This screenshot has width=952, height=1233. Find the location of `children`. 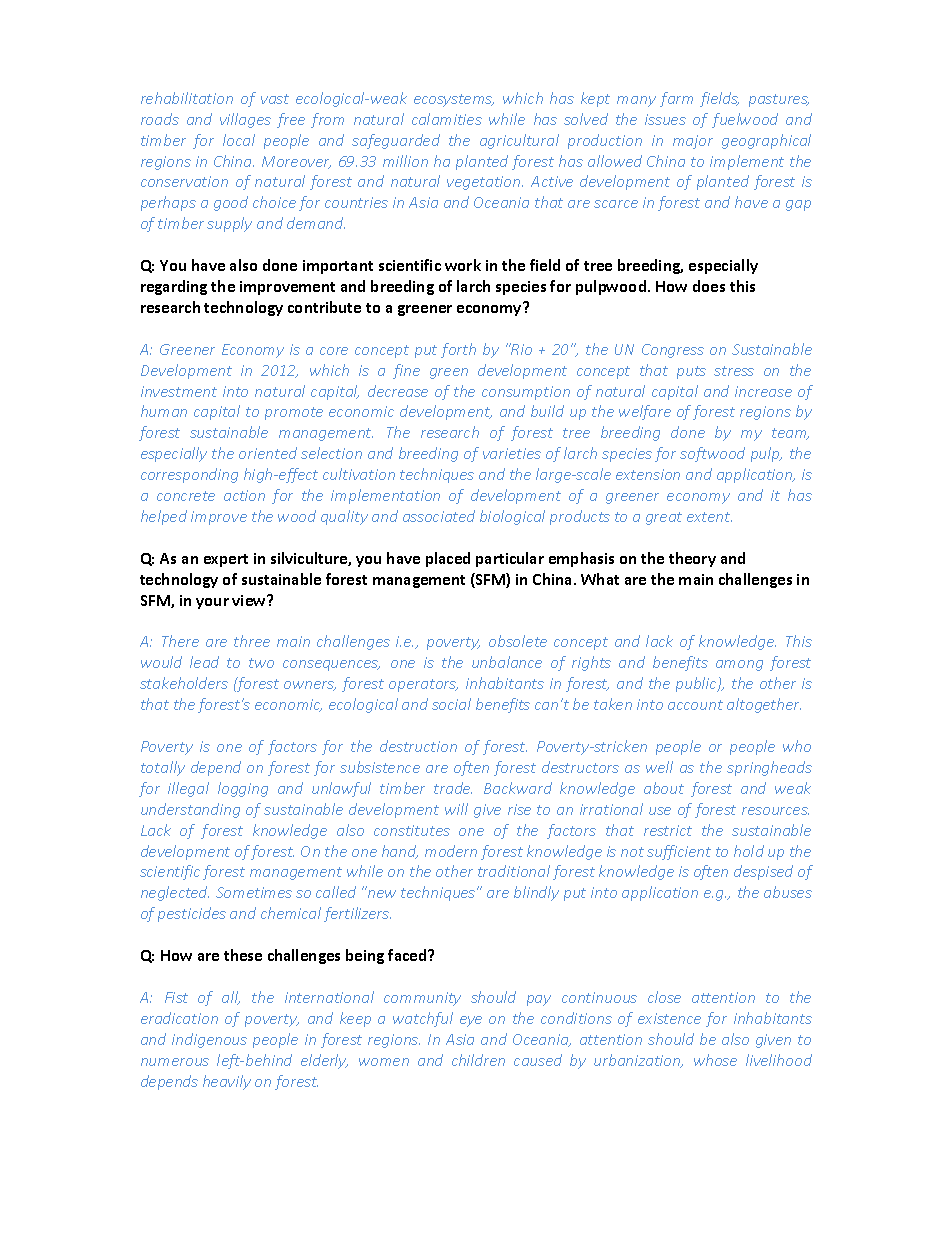

children is located at coordinates (478, 1060).
